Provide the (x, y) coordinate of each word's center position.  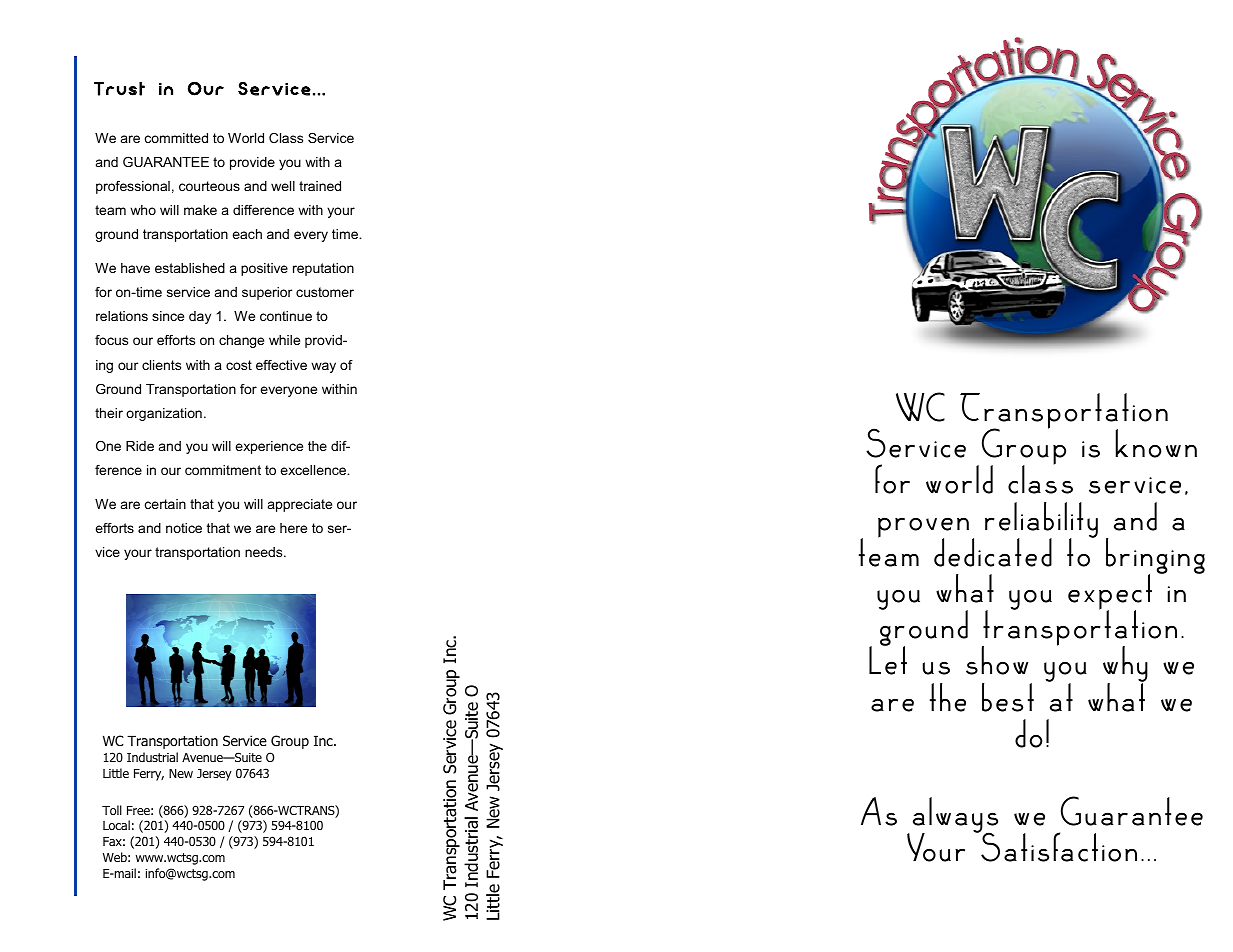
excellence (314, 470)
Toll (112, 810)
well (283, 186)
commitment (223, 470)
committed (176, 138)
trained (320, 186)
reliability (1041, 521)
